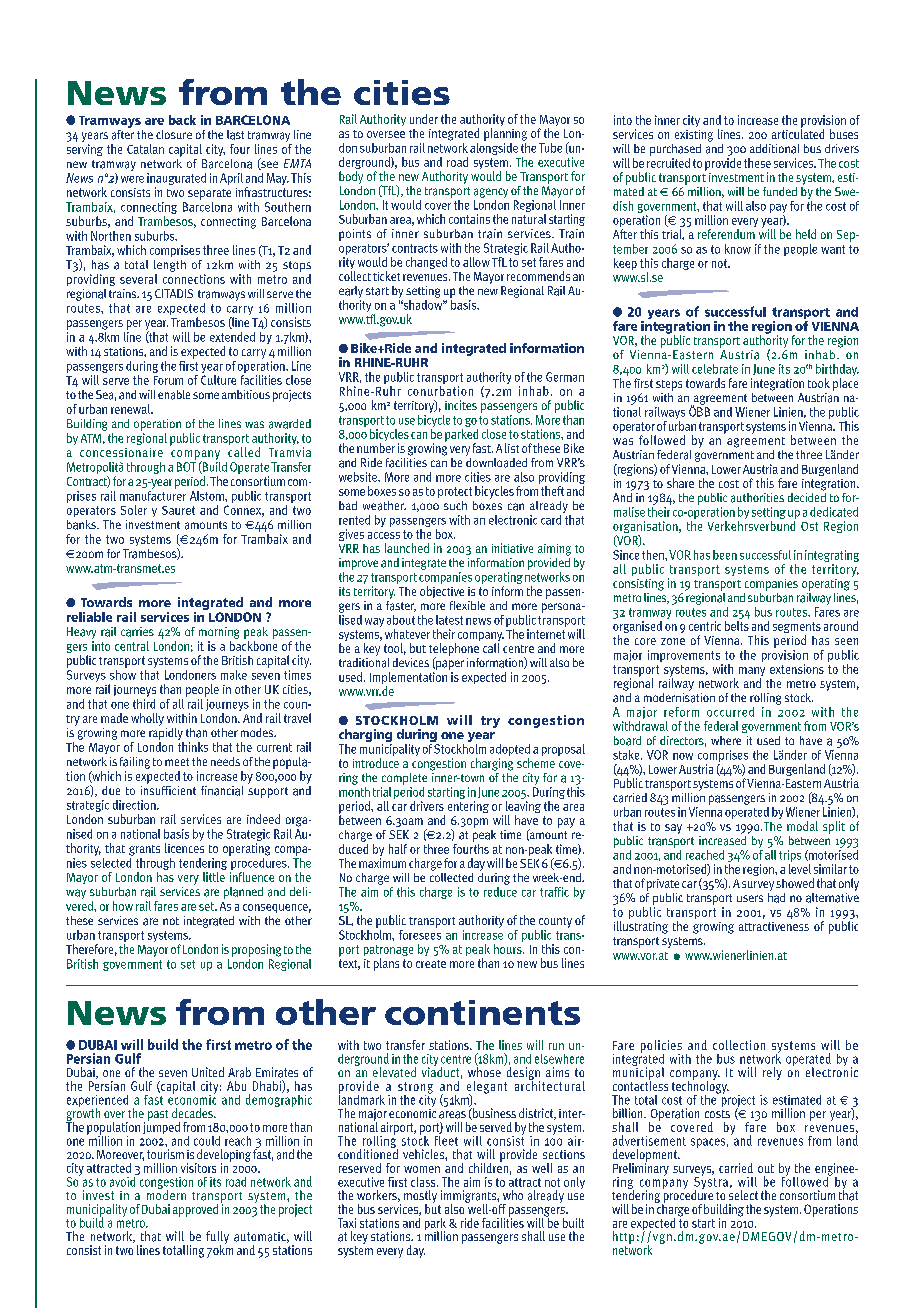 Image resolution: width=924 pixels, height=1308 pixels. Describe the element at coordinates (780, 191) in the document. I see `funded` at that location.
